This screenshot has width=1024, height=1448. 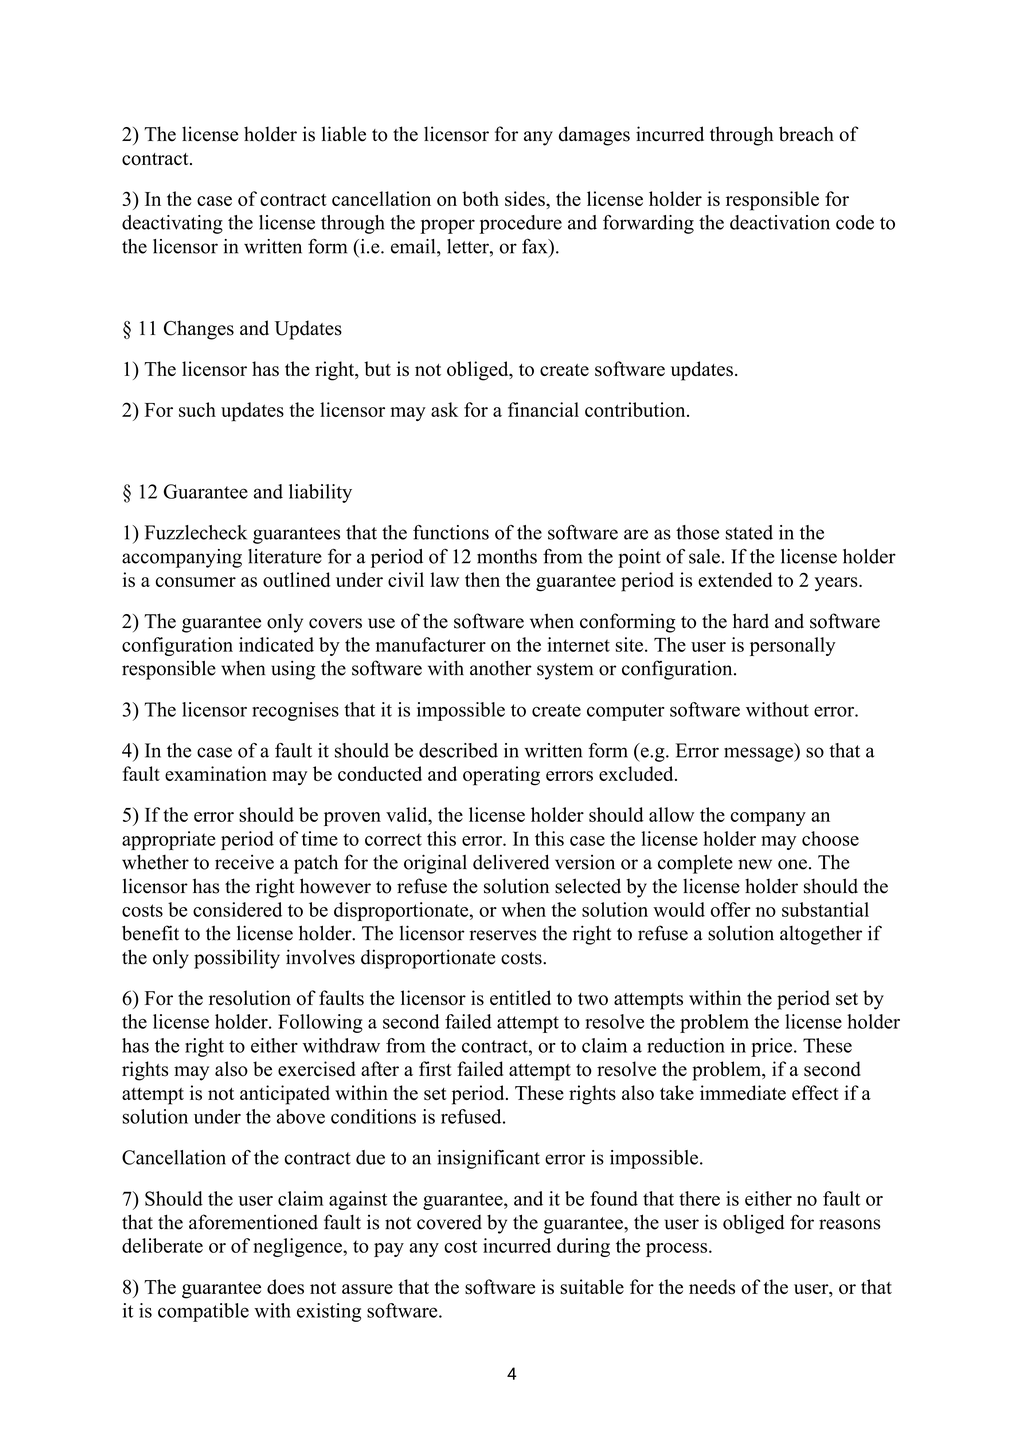 I want to click on both, so click(x=480, y=198).
